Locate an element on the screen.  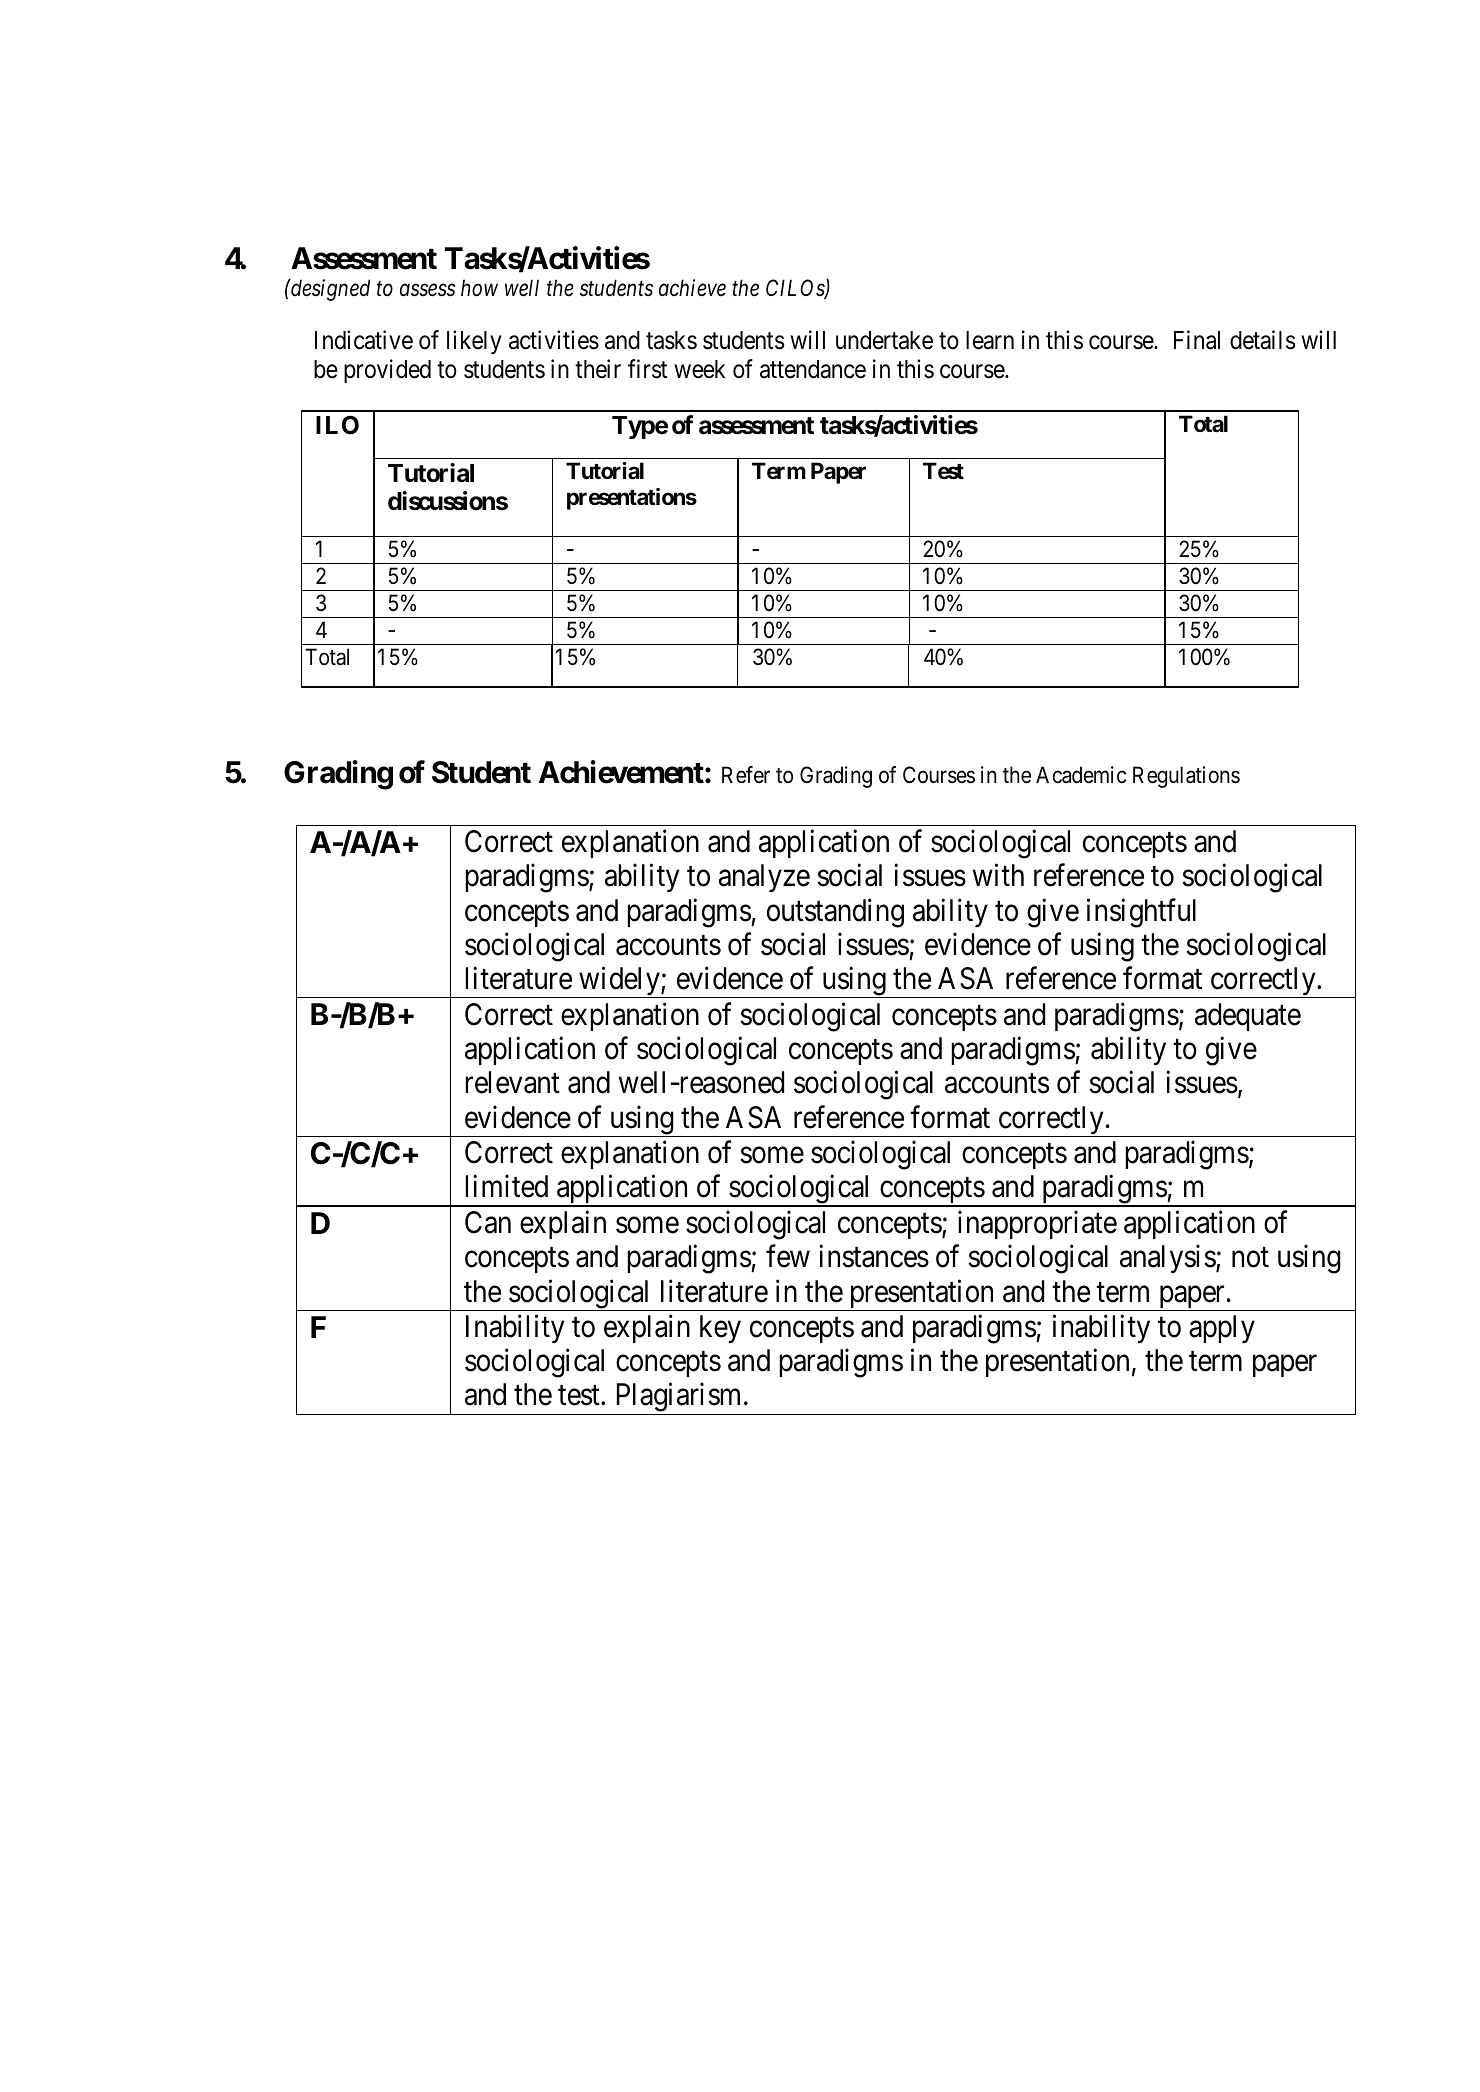
Academic is located at coordinates (1081, 775).
